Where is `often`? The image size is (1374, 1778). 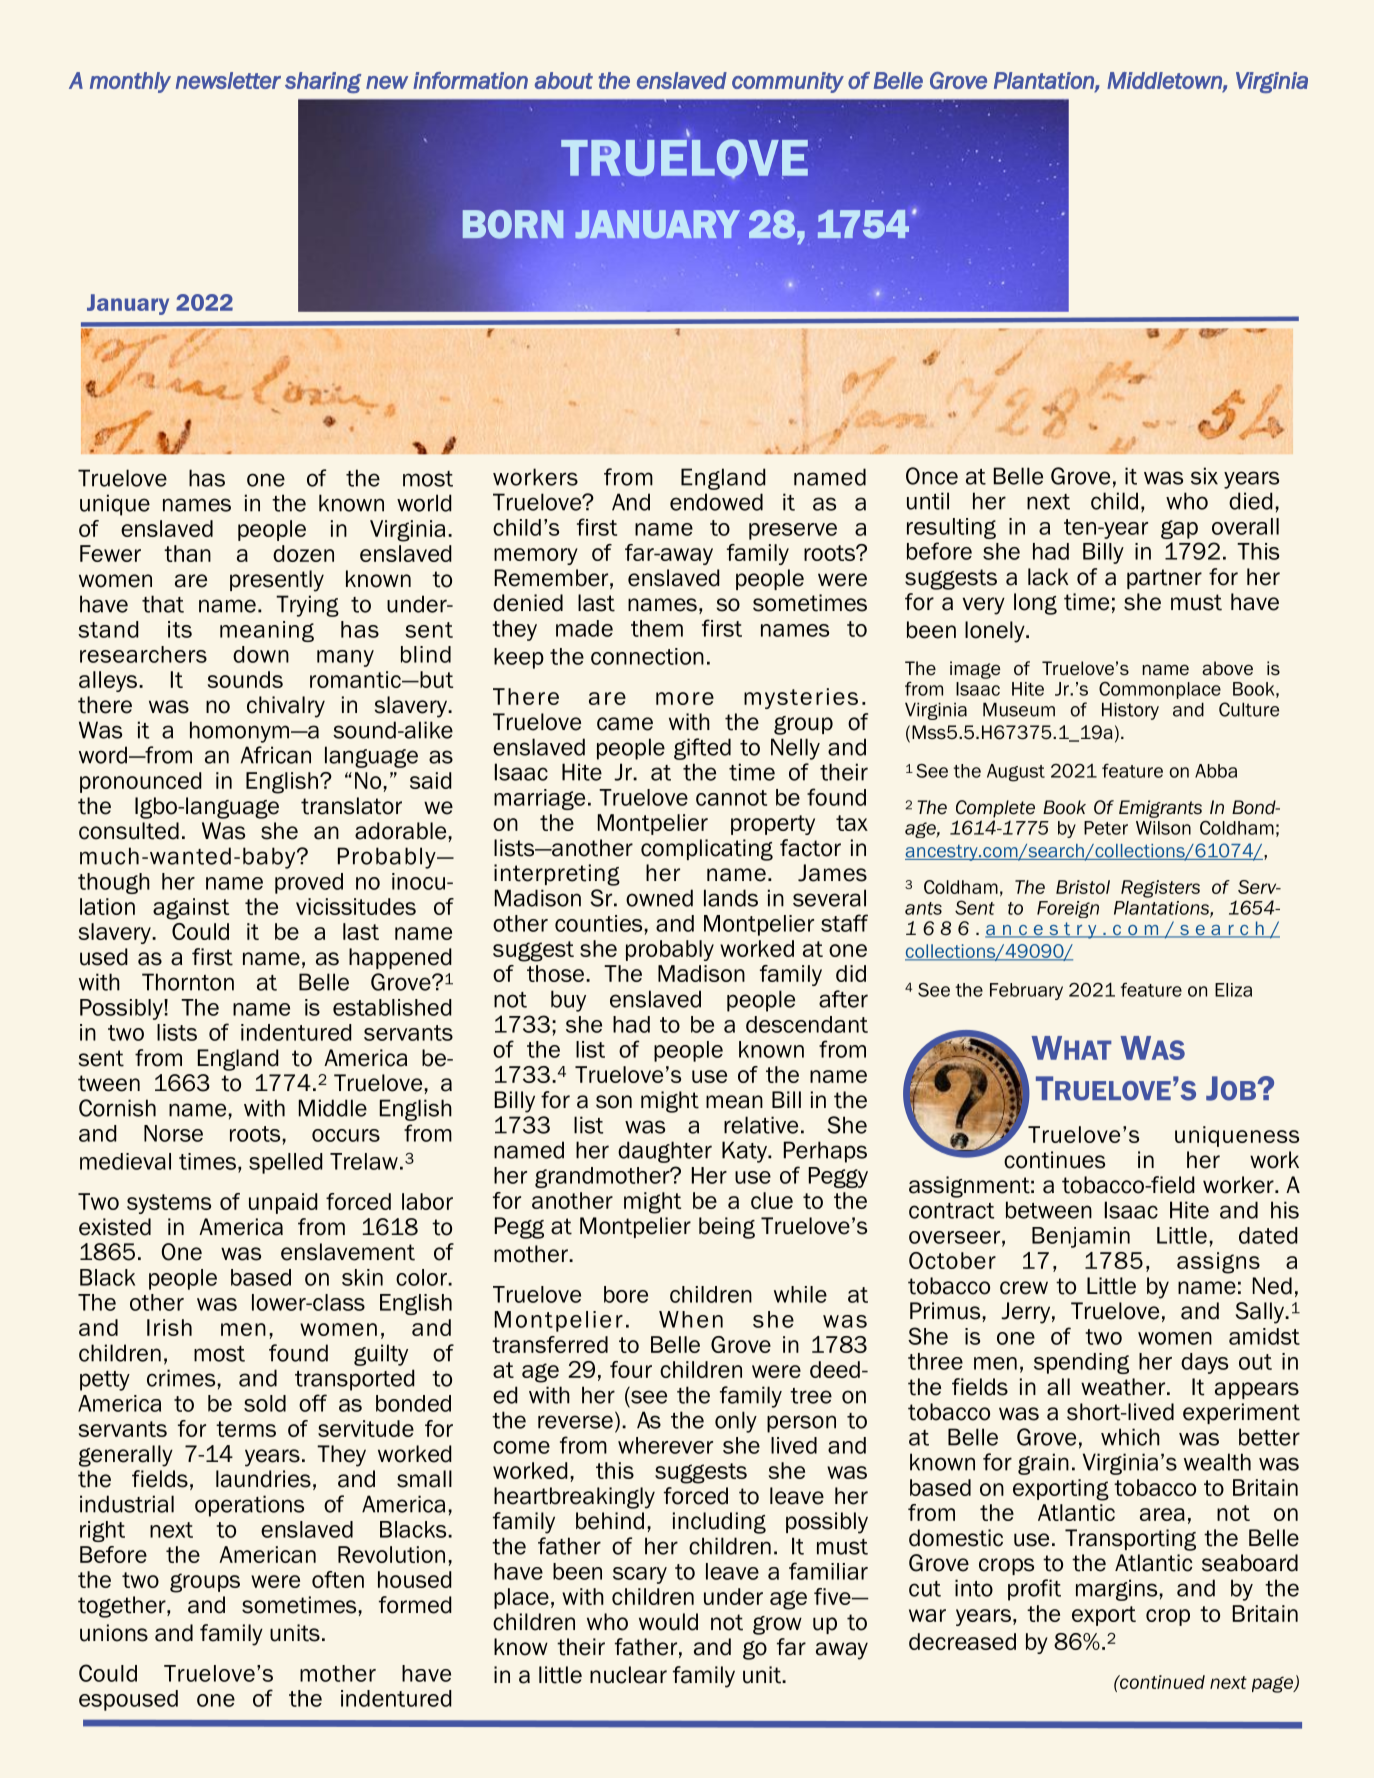
often is located at coordinates (338, 1579).
